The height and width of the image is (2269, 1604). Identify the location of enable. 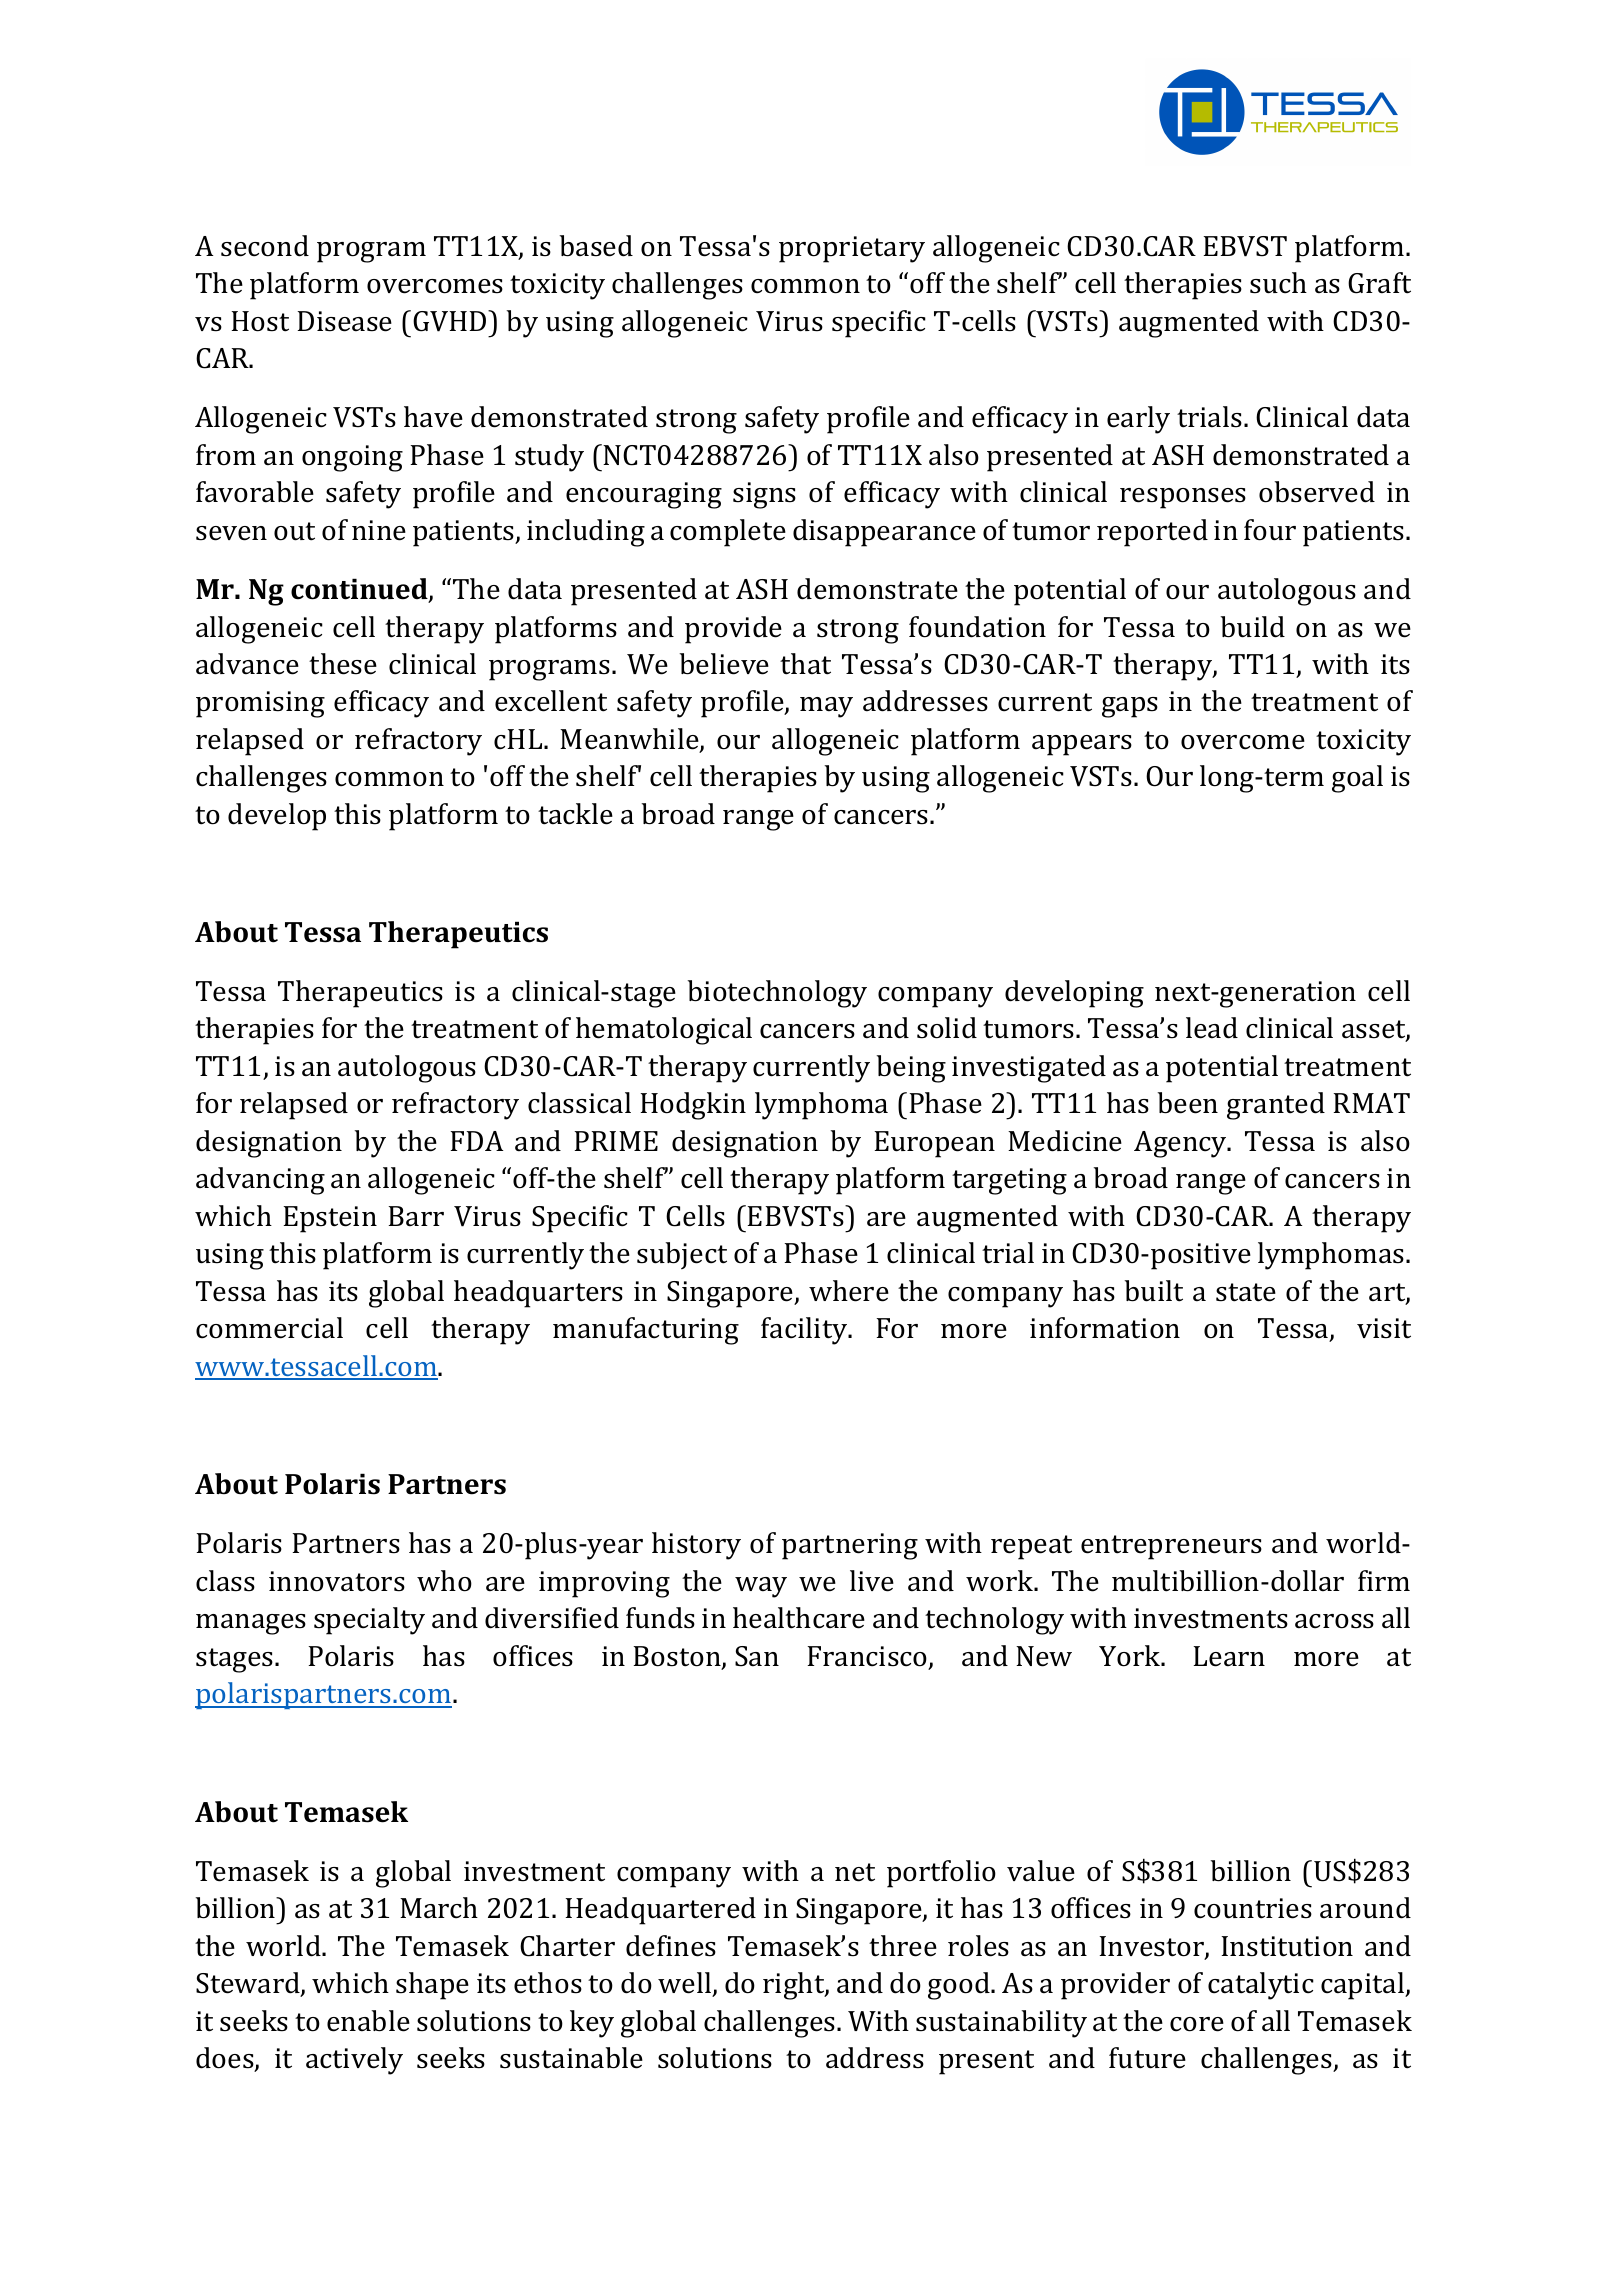
(368, 2021).
